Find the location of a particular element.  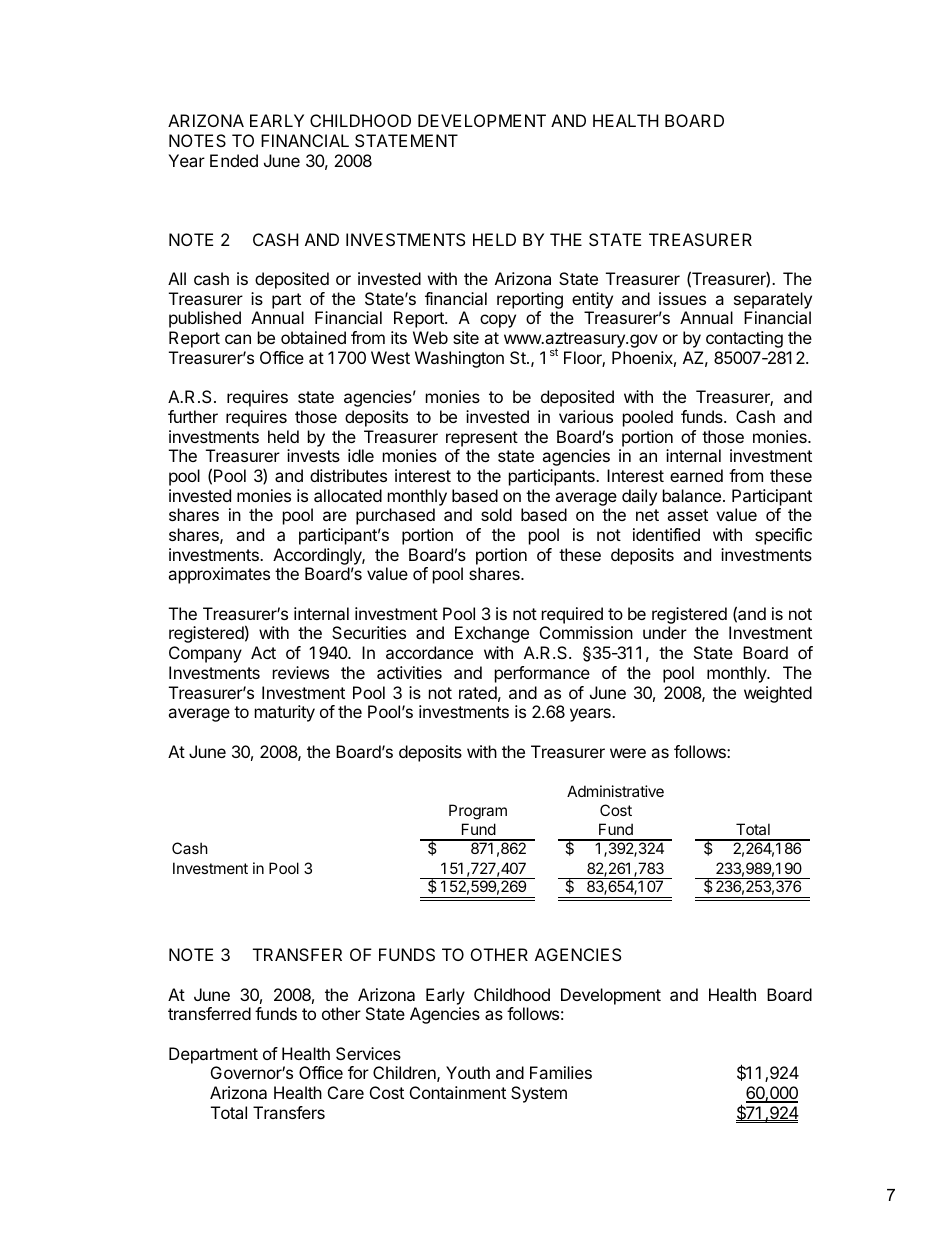

issues is located at coordinates (682, 298).
